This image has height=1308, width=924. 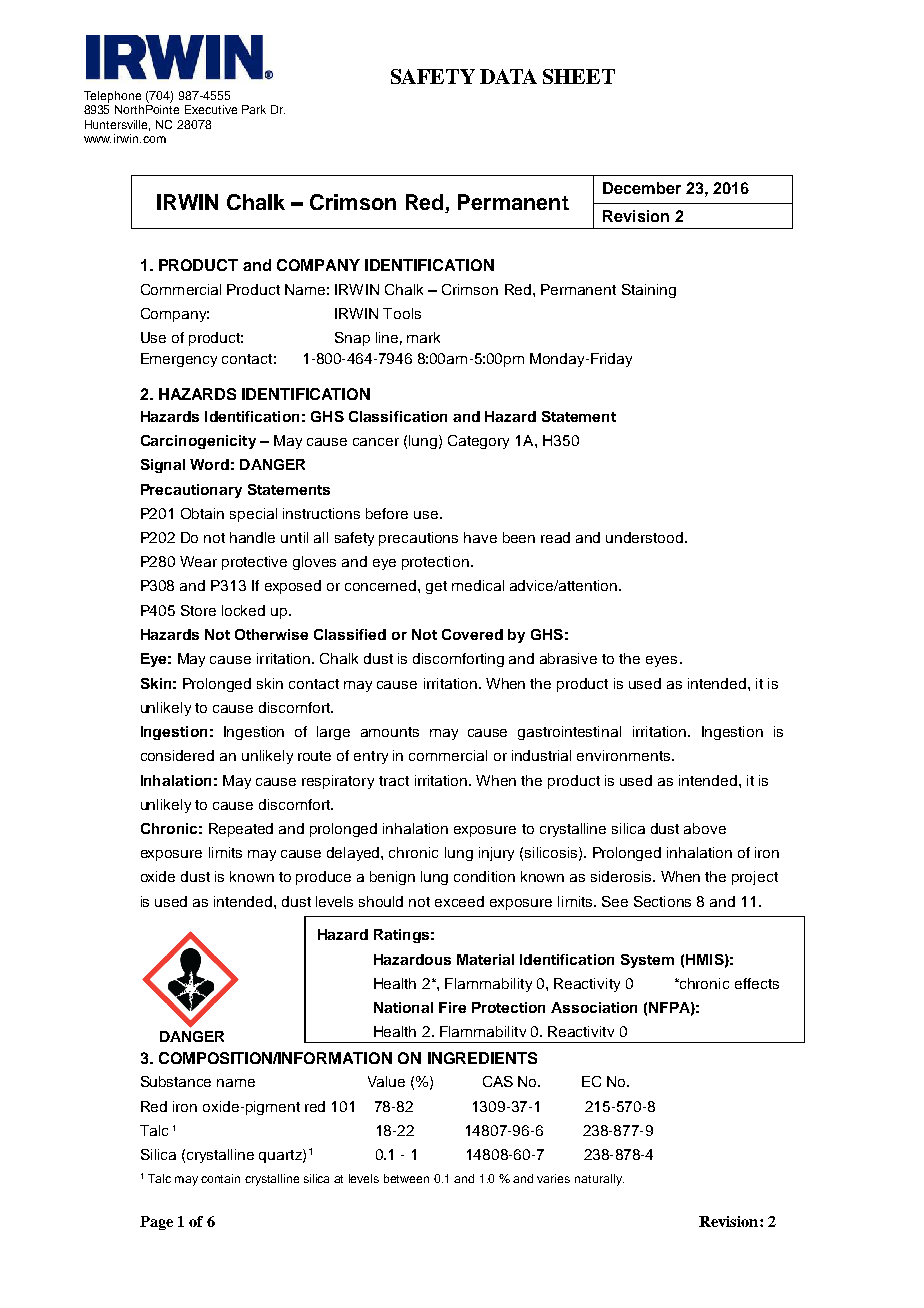 I want to click on contain, so click(x=220, y=1178).
